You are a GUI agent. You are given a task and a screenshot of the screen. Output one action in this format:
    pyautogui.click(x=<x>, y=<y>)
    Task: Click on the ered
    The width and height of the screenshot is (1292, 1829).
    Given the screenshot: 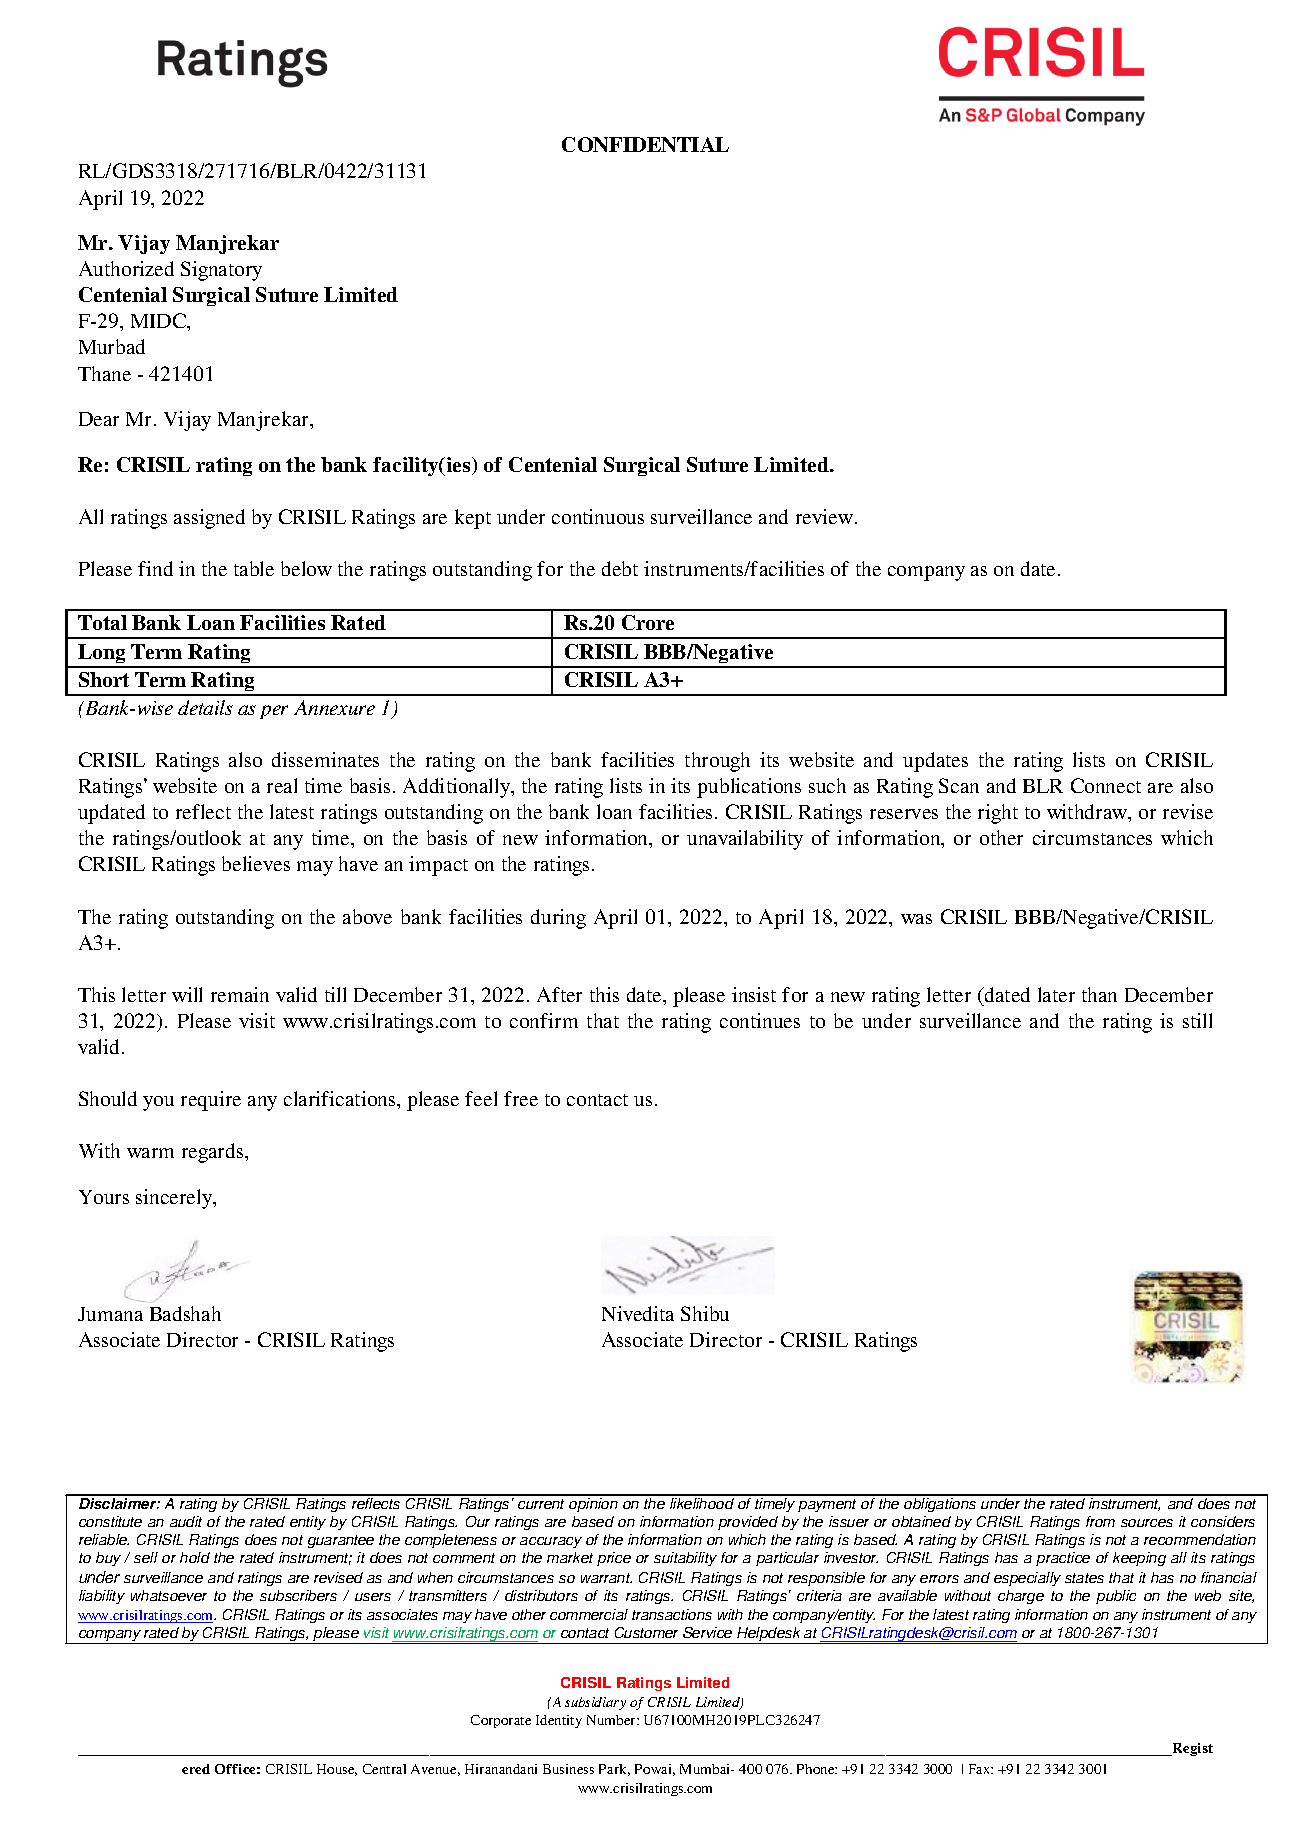 What is the action you would take?
    pyautogui.click(x=196, y=1769)
